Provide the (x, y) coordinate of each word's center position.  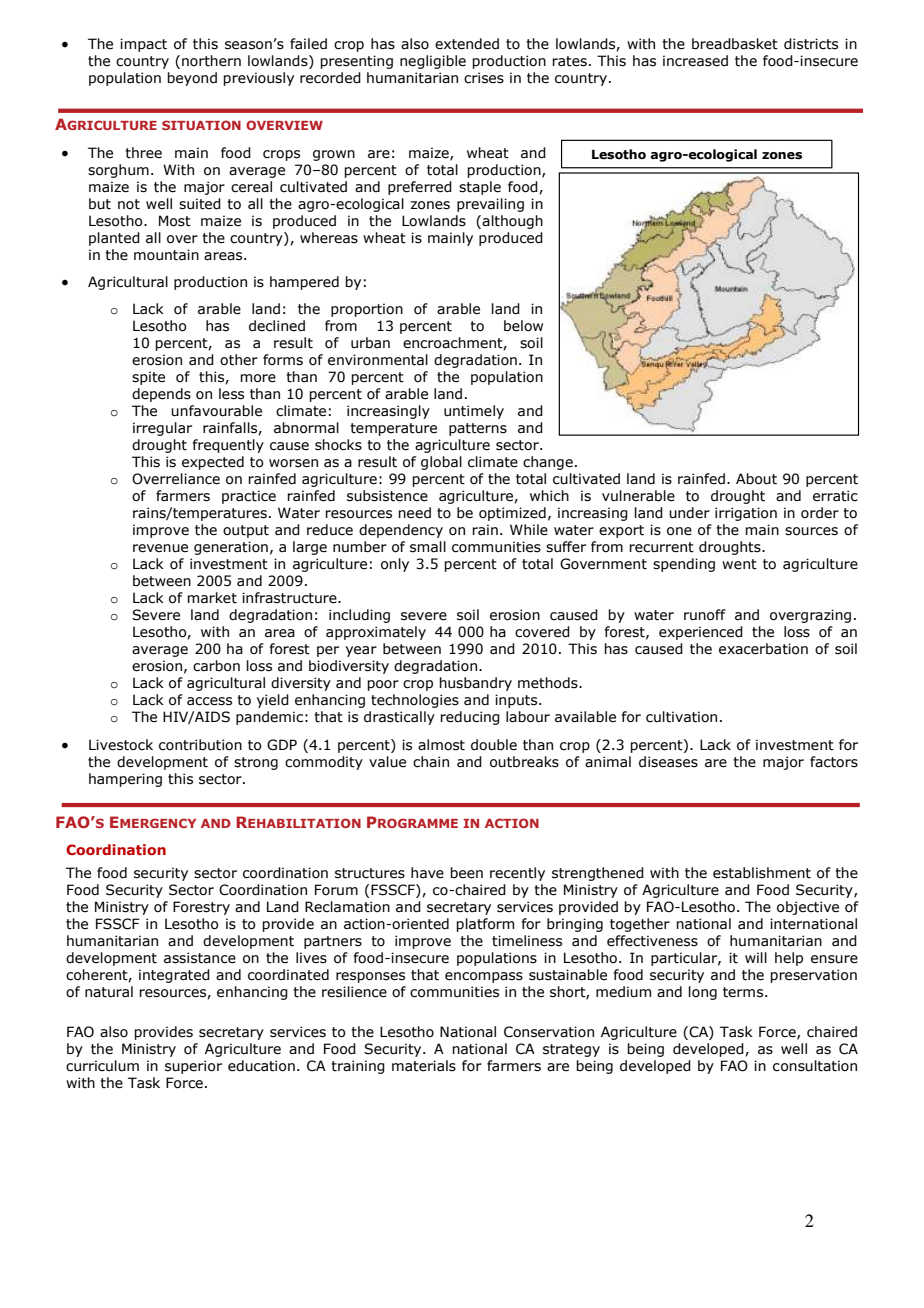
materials (424, 1066)
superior (193, 1067)
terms (744, 992)
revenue (160, 548)
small (428, 547)
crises (484, 78)
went (739, 564)
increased (695, 61)
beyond (192, 79)
